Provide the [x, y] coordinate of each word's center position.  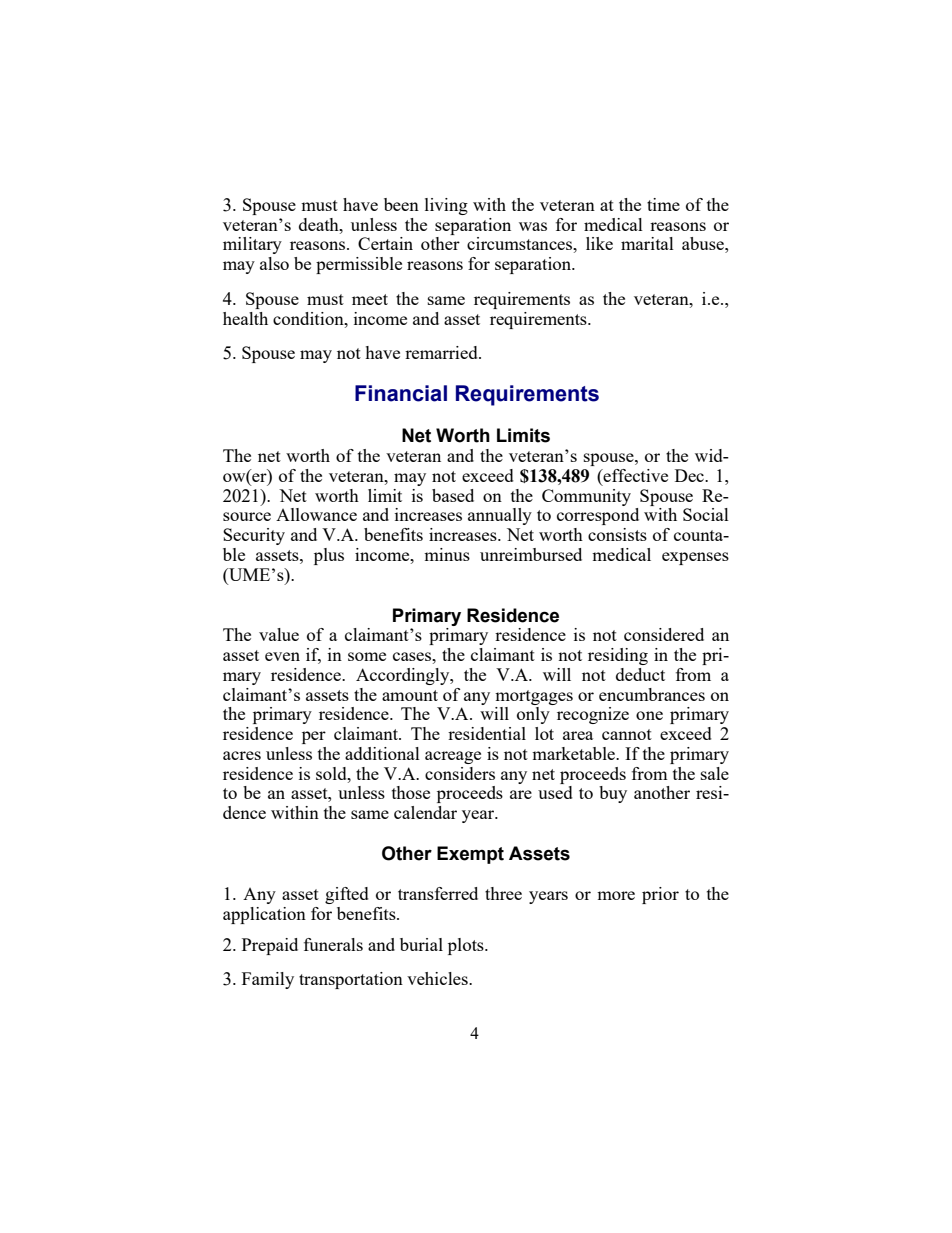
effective [635, 475]
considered [664, 634]
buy [613, 794]
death [320, 224]
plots [467, 946]
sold [332, 773]
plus [329, 556]
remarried [442, 352]
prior [660, 895]
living [446, 206]
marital [647, 243]
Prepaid [270, 946]
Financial [401, 393]
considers [460, 773]
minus [447, 554]
